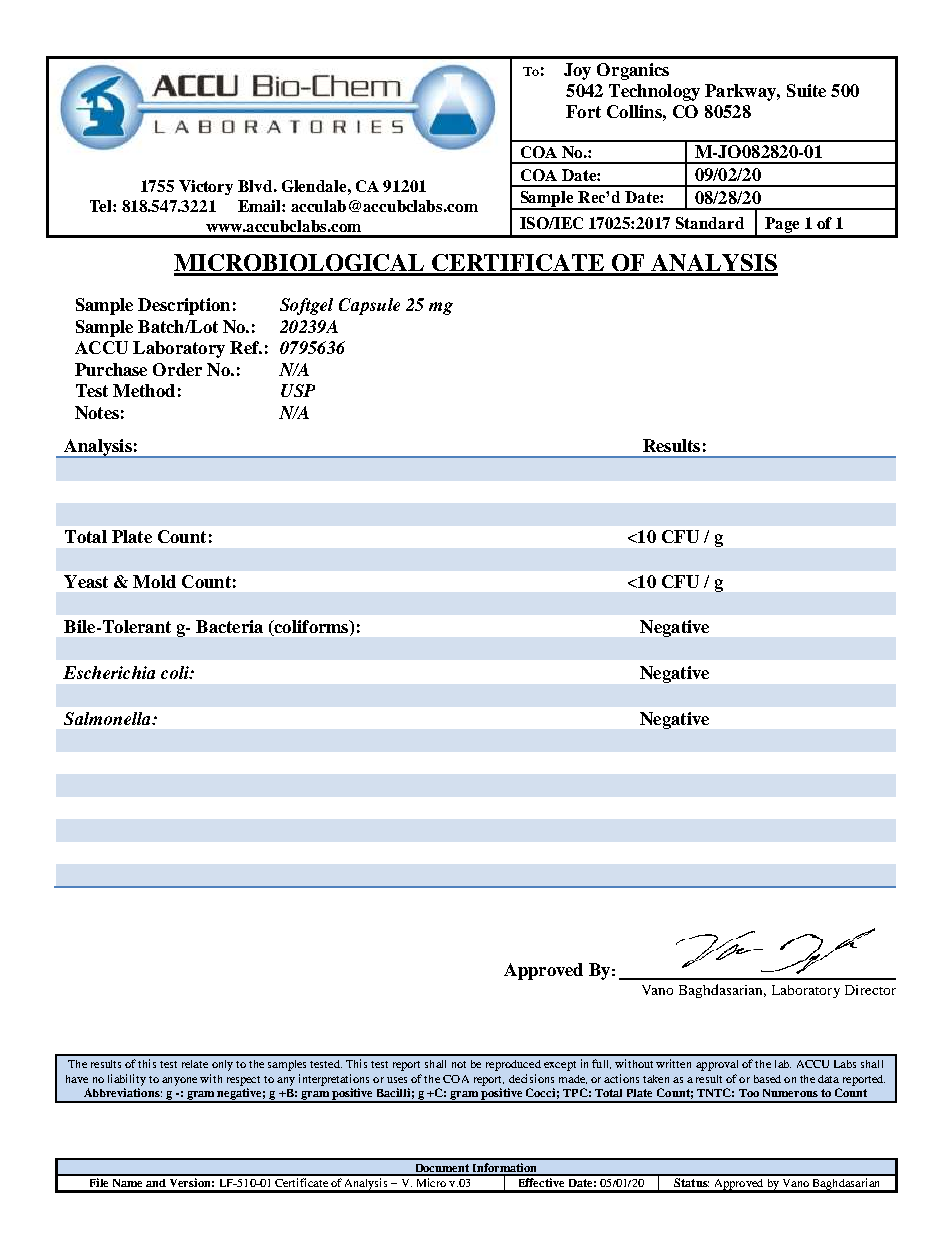 Image resolution: width=952 pixels, height=1233 pixels. What do you see at coordinates (108, 718) in the page?
I see `Salmonella` at bounding box center [108, 718].
